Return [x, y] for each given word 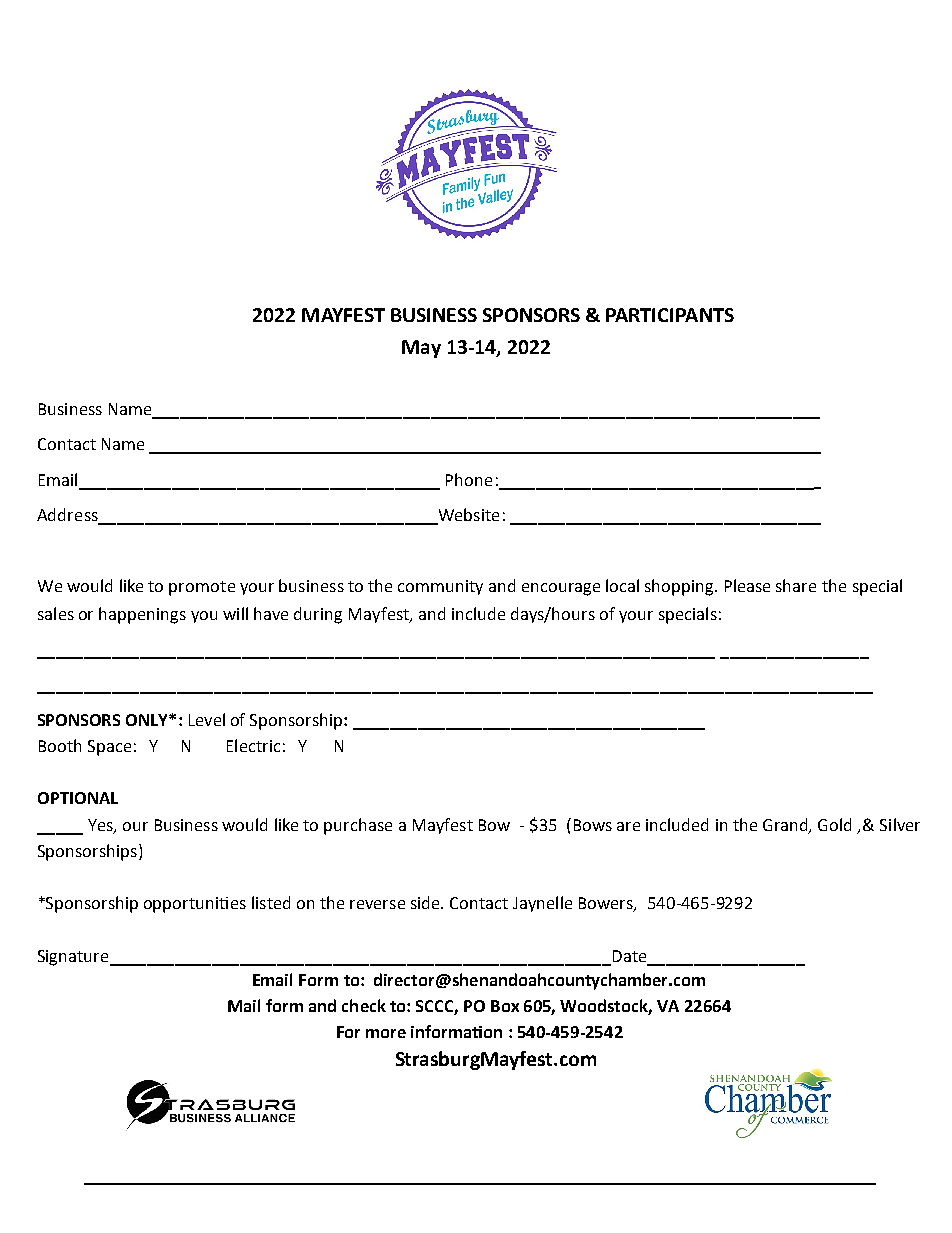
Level [207, 719]
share [796, 585]
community [440, 587]
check [364, 1005]
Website [467, 516]
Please [747, 585]
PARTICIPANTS [670, 315]
